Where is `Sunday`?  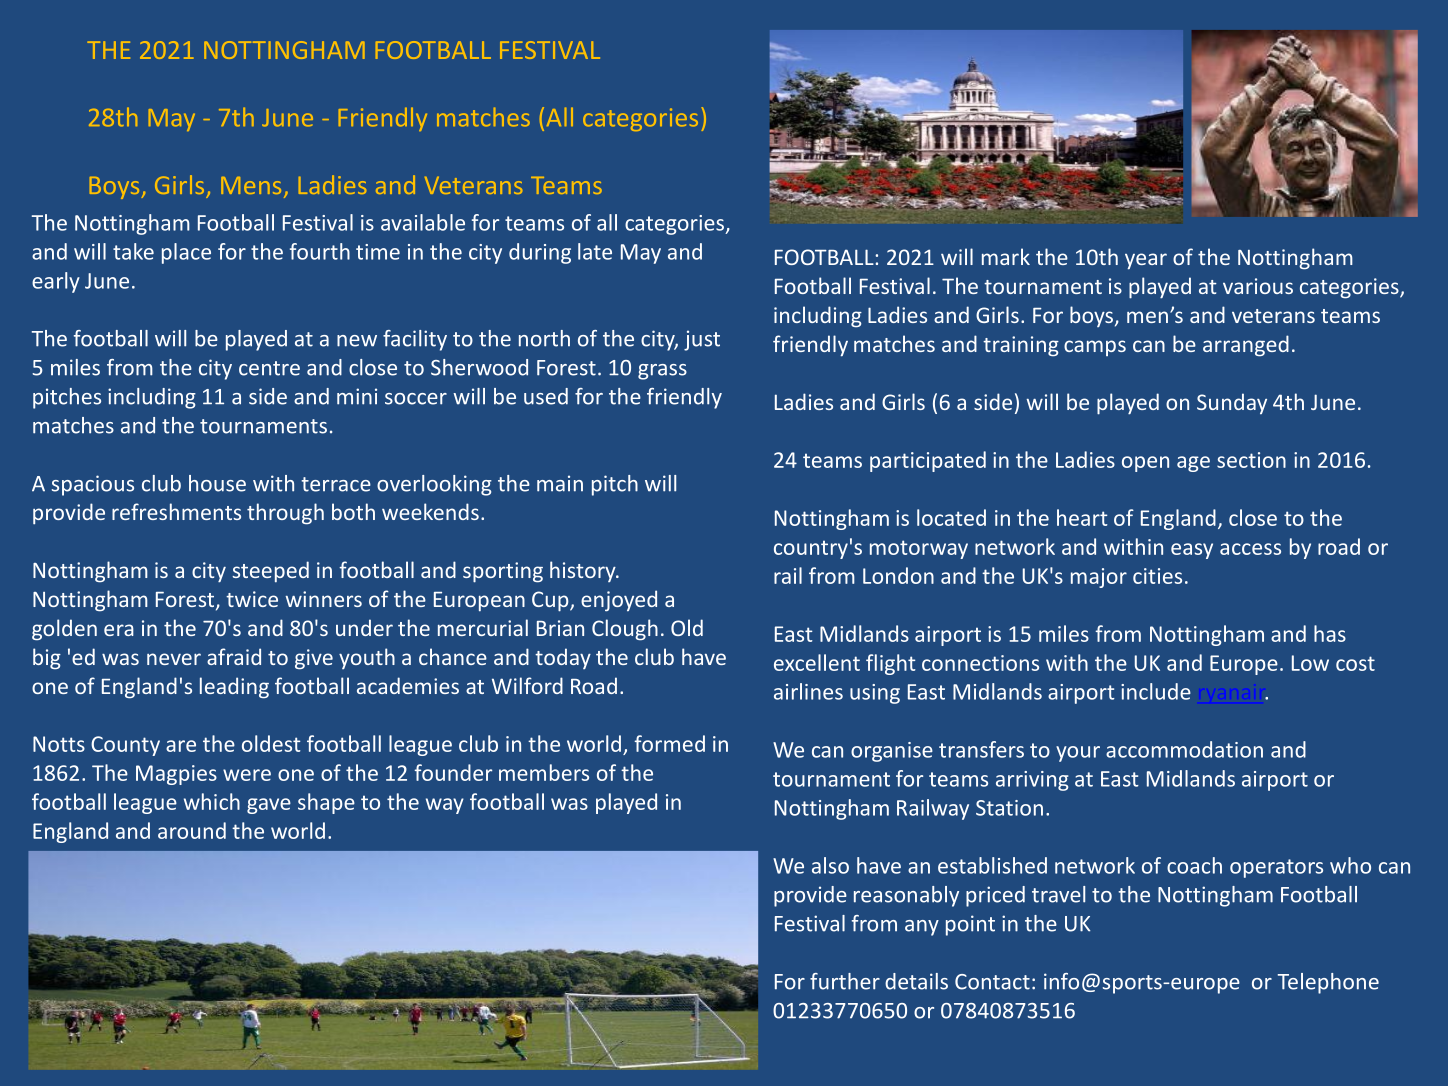
Sunday is located at coordinates (1232, 403).
